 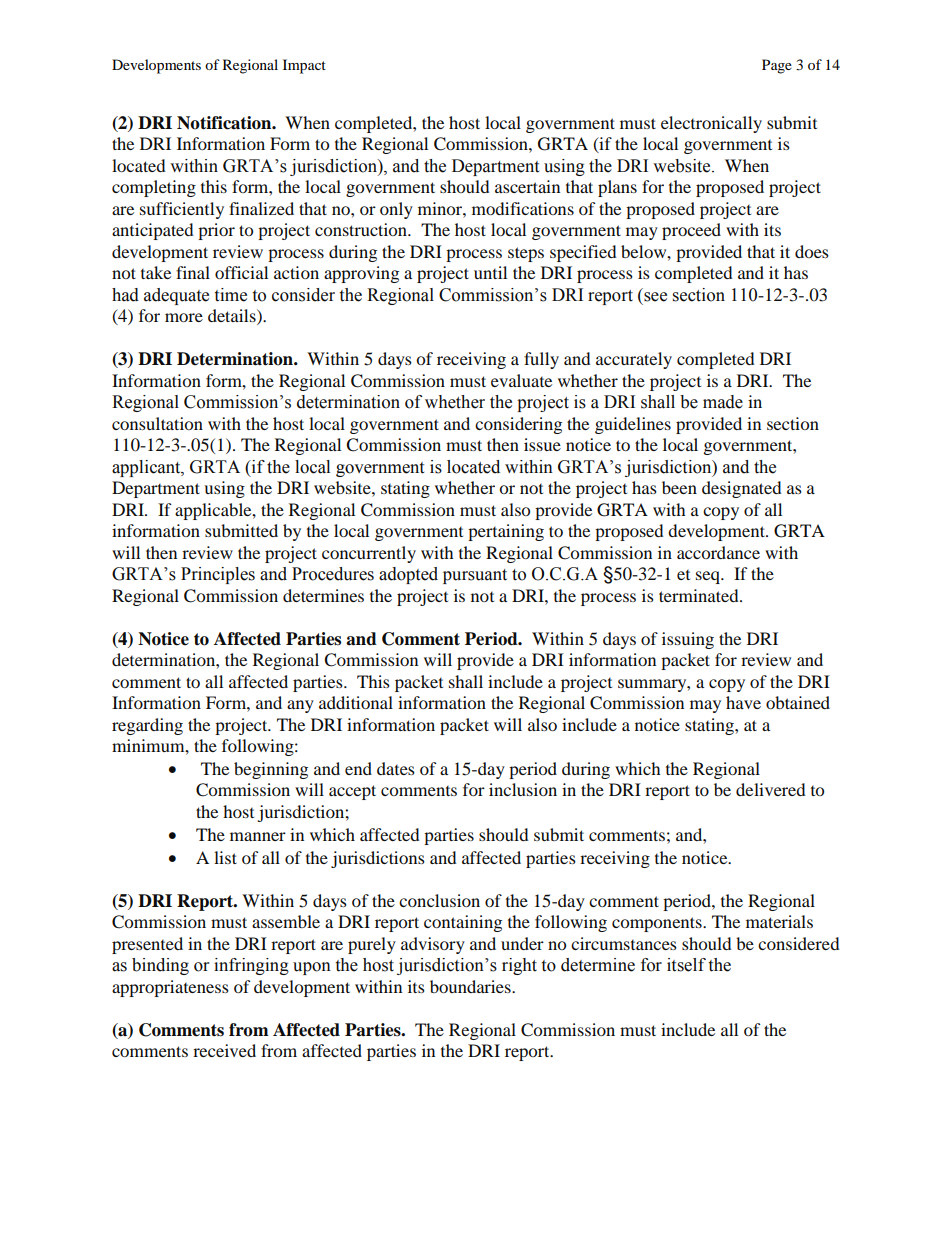 I want to click on boundaries, so click(x=471, y=986).
